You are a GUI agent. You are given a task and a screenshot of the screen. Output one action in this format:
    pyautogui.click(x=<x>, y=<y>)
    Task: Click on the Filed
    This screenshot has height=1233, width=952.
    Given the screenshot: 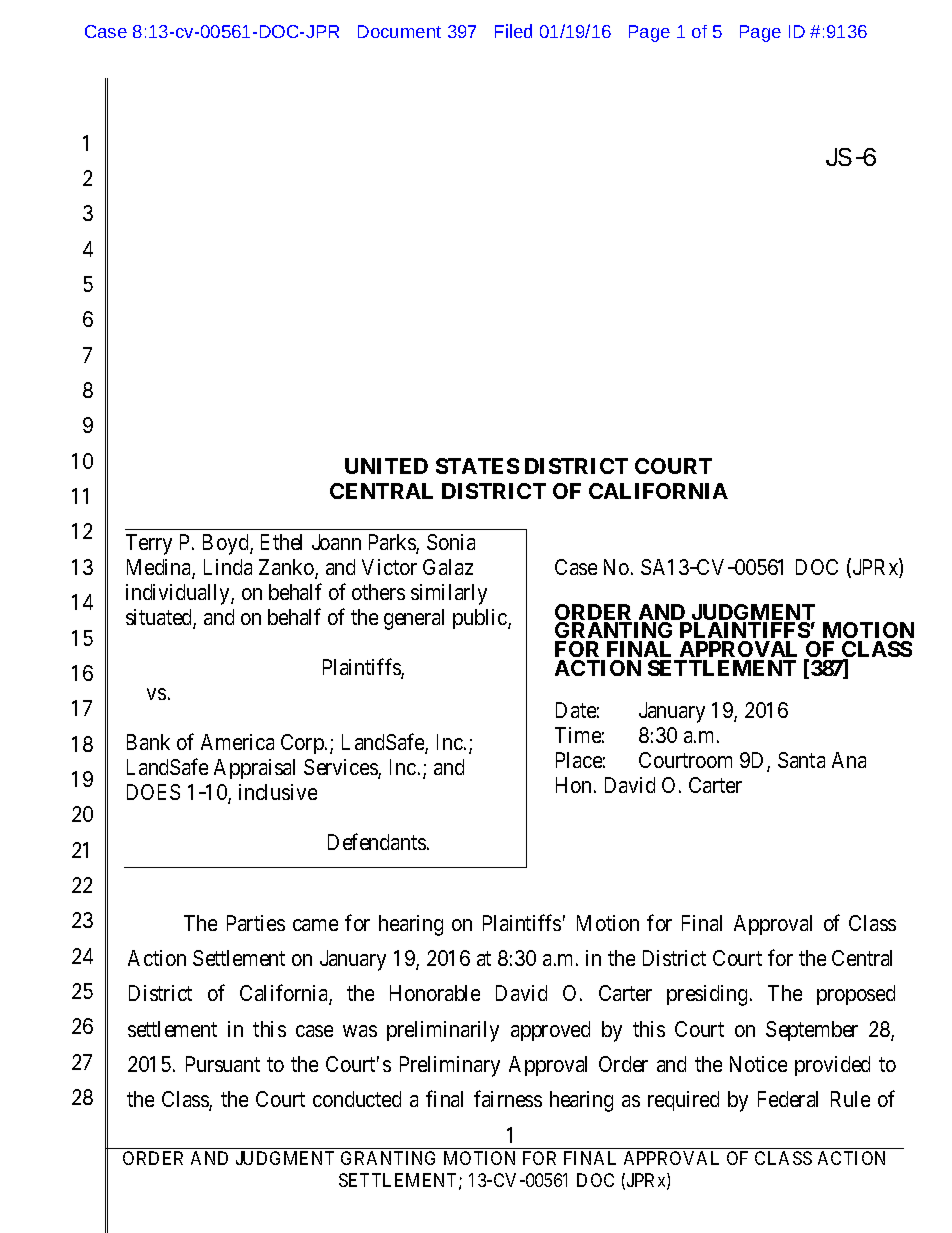 What is the action you would take?
    pyautogui.click(x=513, y=31)
